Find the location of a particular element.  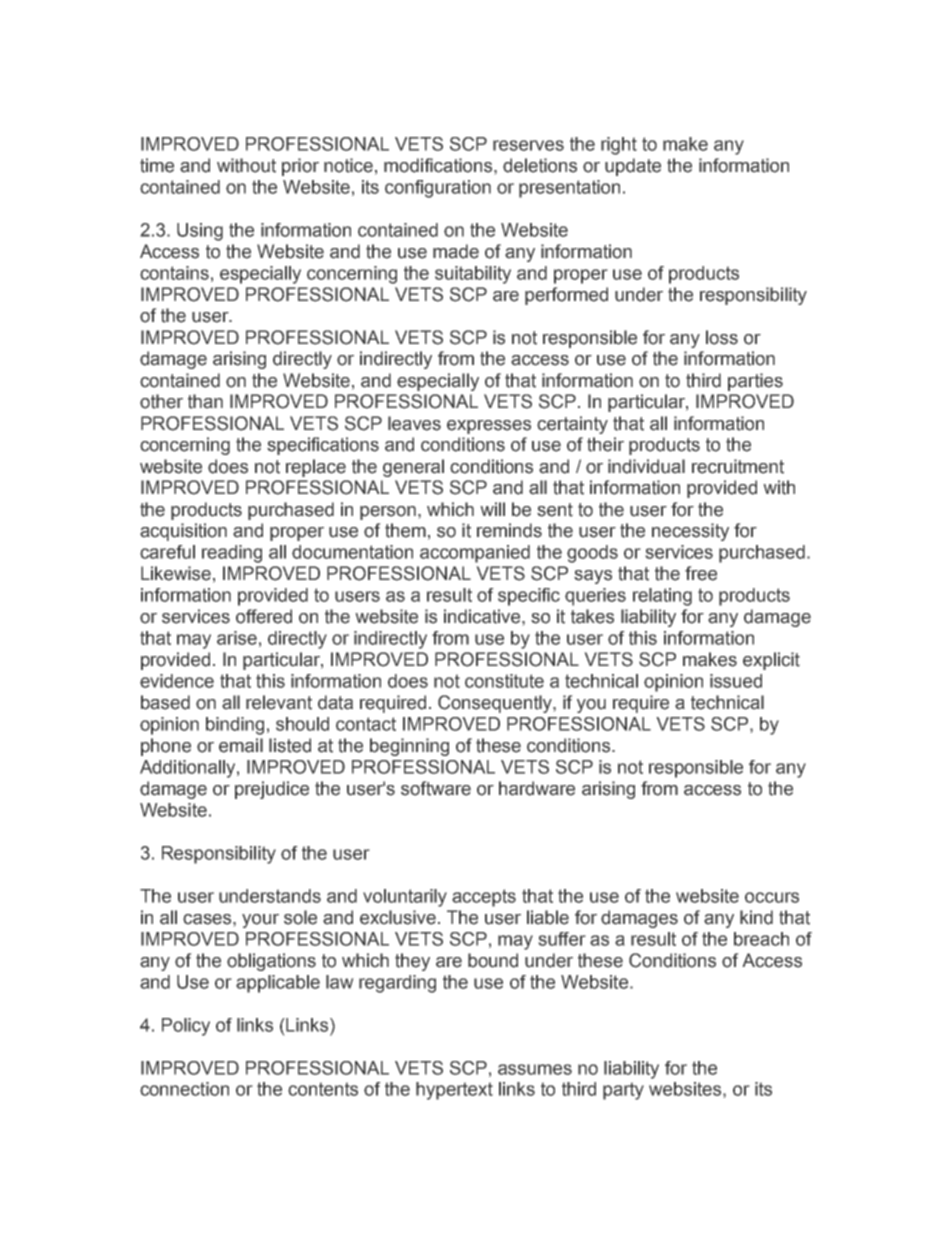

update is located at coordinates (633, 167).
